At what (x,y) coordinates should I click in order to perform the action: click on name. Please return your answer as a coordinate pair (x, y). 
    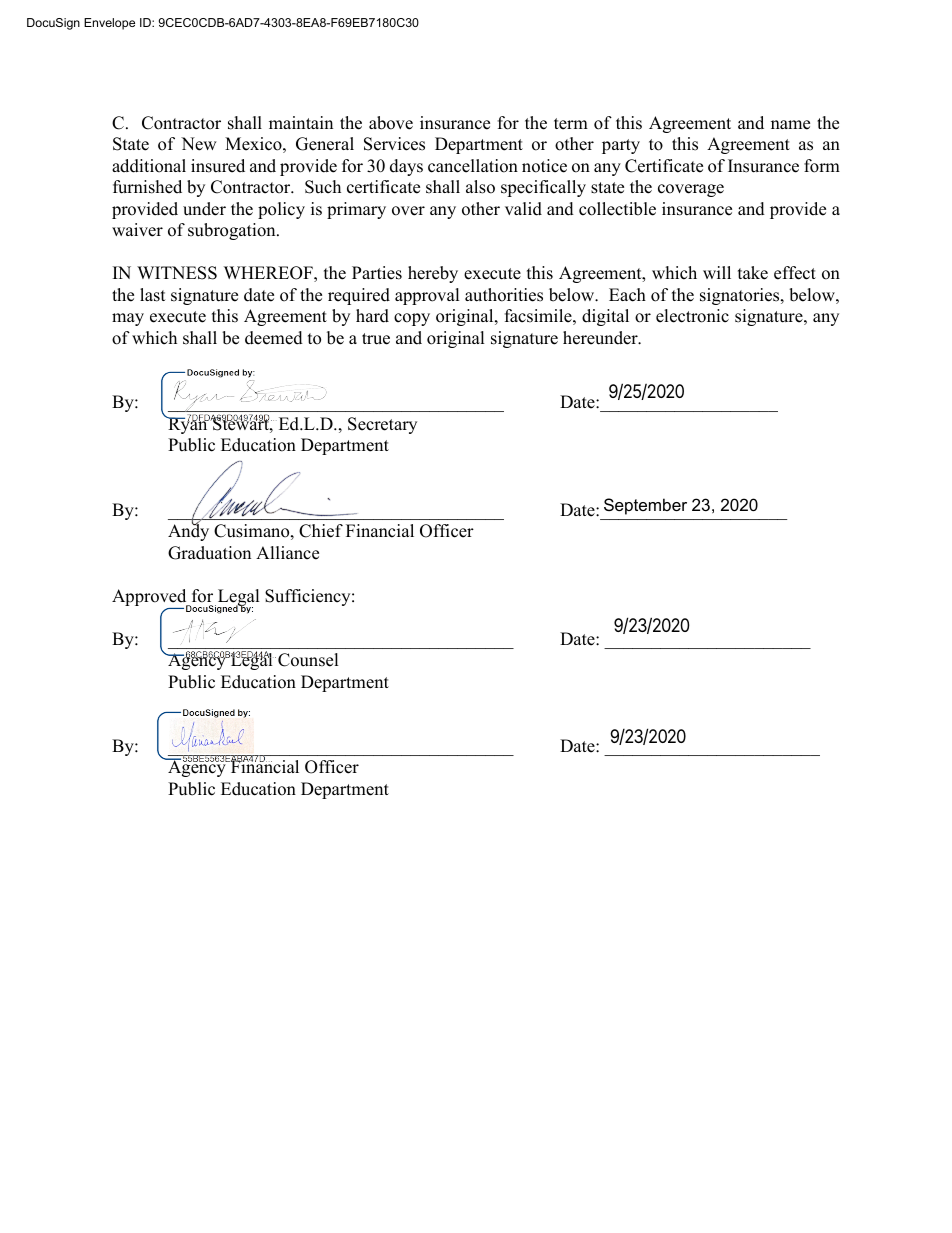
    Looking at the image, I should click on (790, 125).
